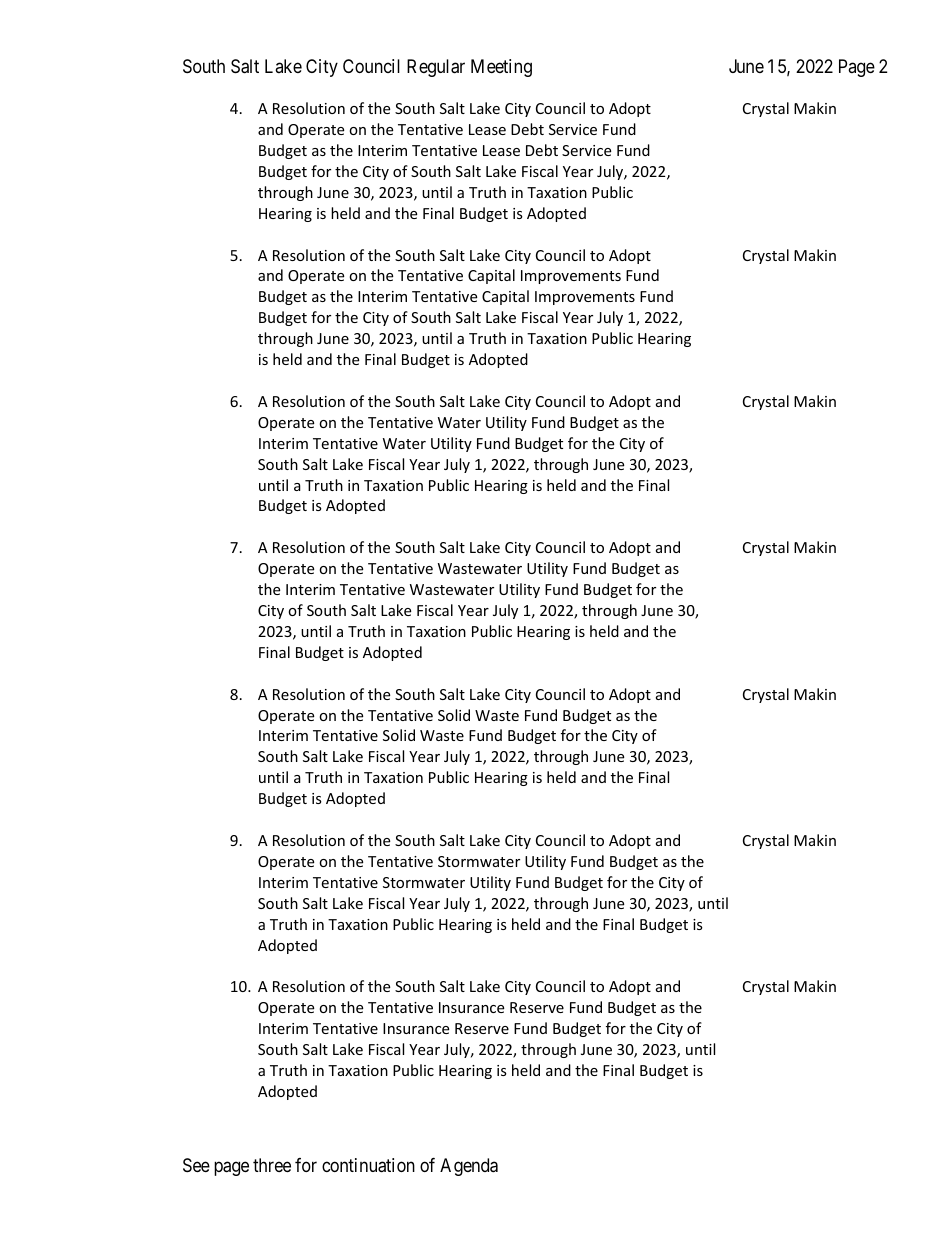 This image has width=952, height=1233. I want to click on continuation, so click(368, 1165).
